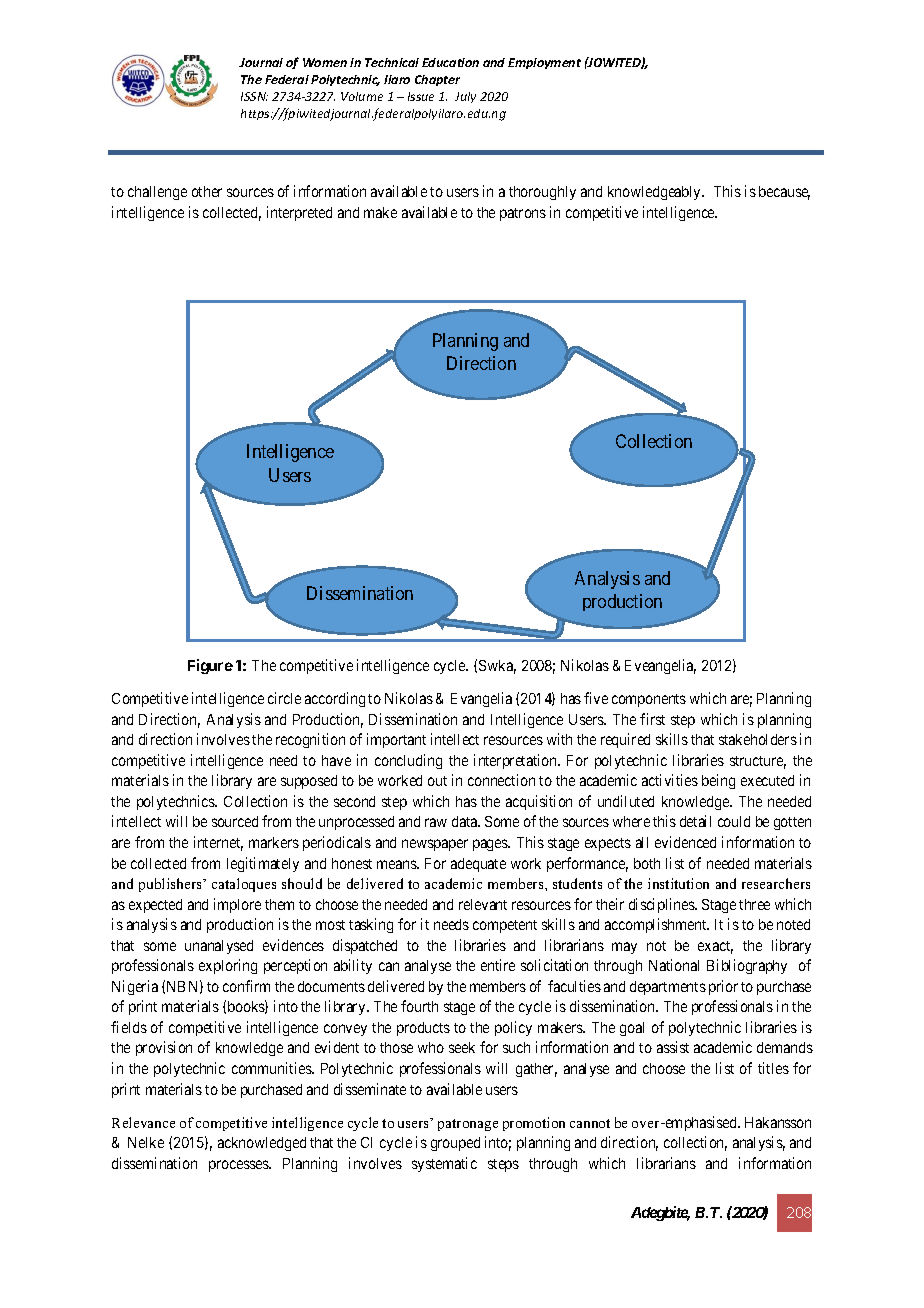 Image resolution: width=924 pixels, height=1308 pixels. I want to click on important, so click(396, 740).
